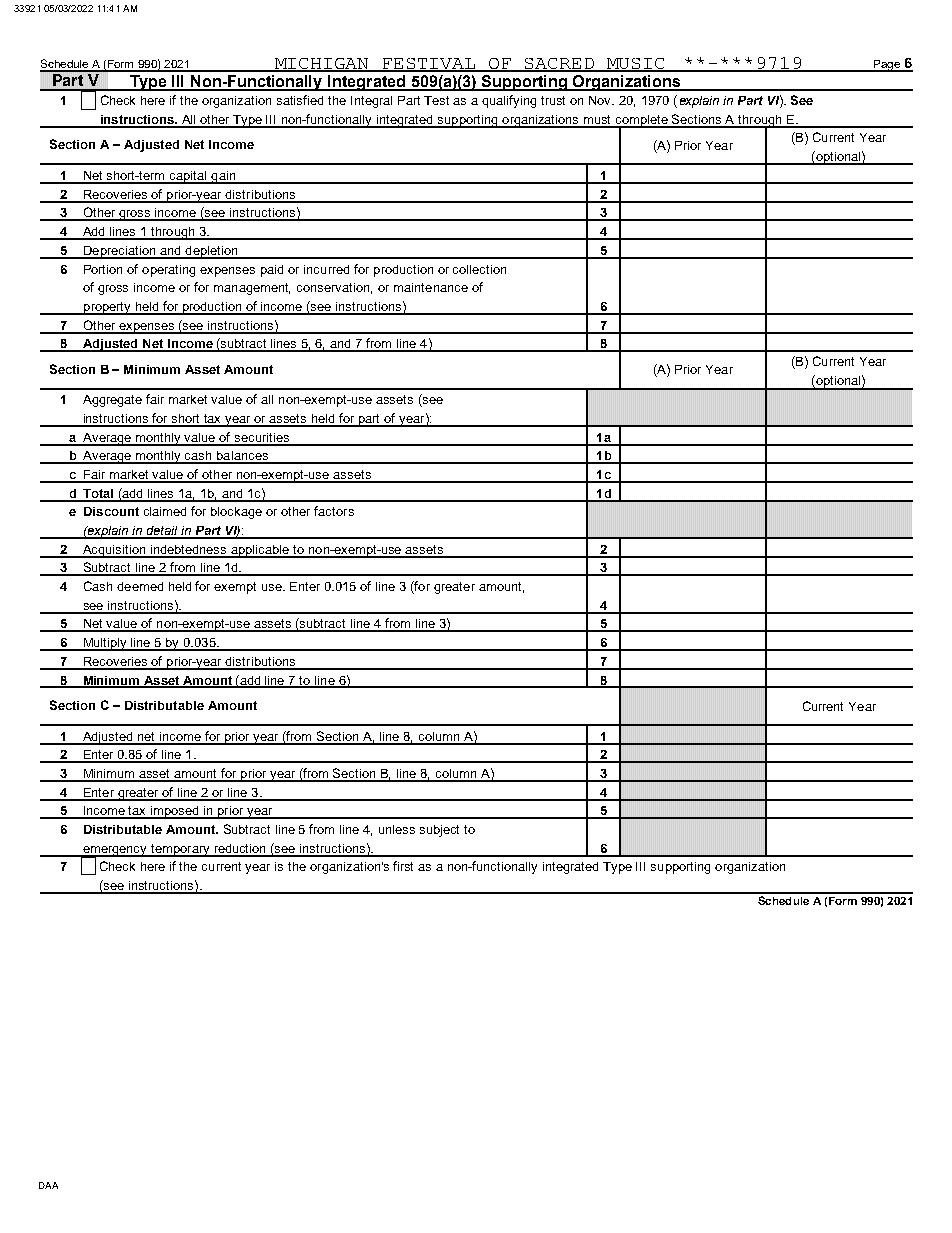 The image size is (952, 1233). Describe the element at coordinates (886, 66) in the screenshot. I see `Page` at that location.
